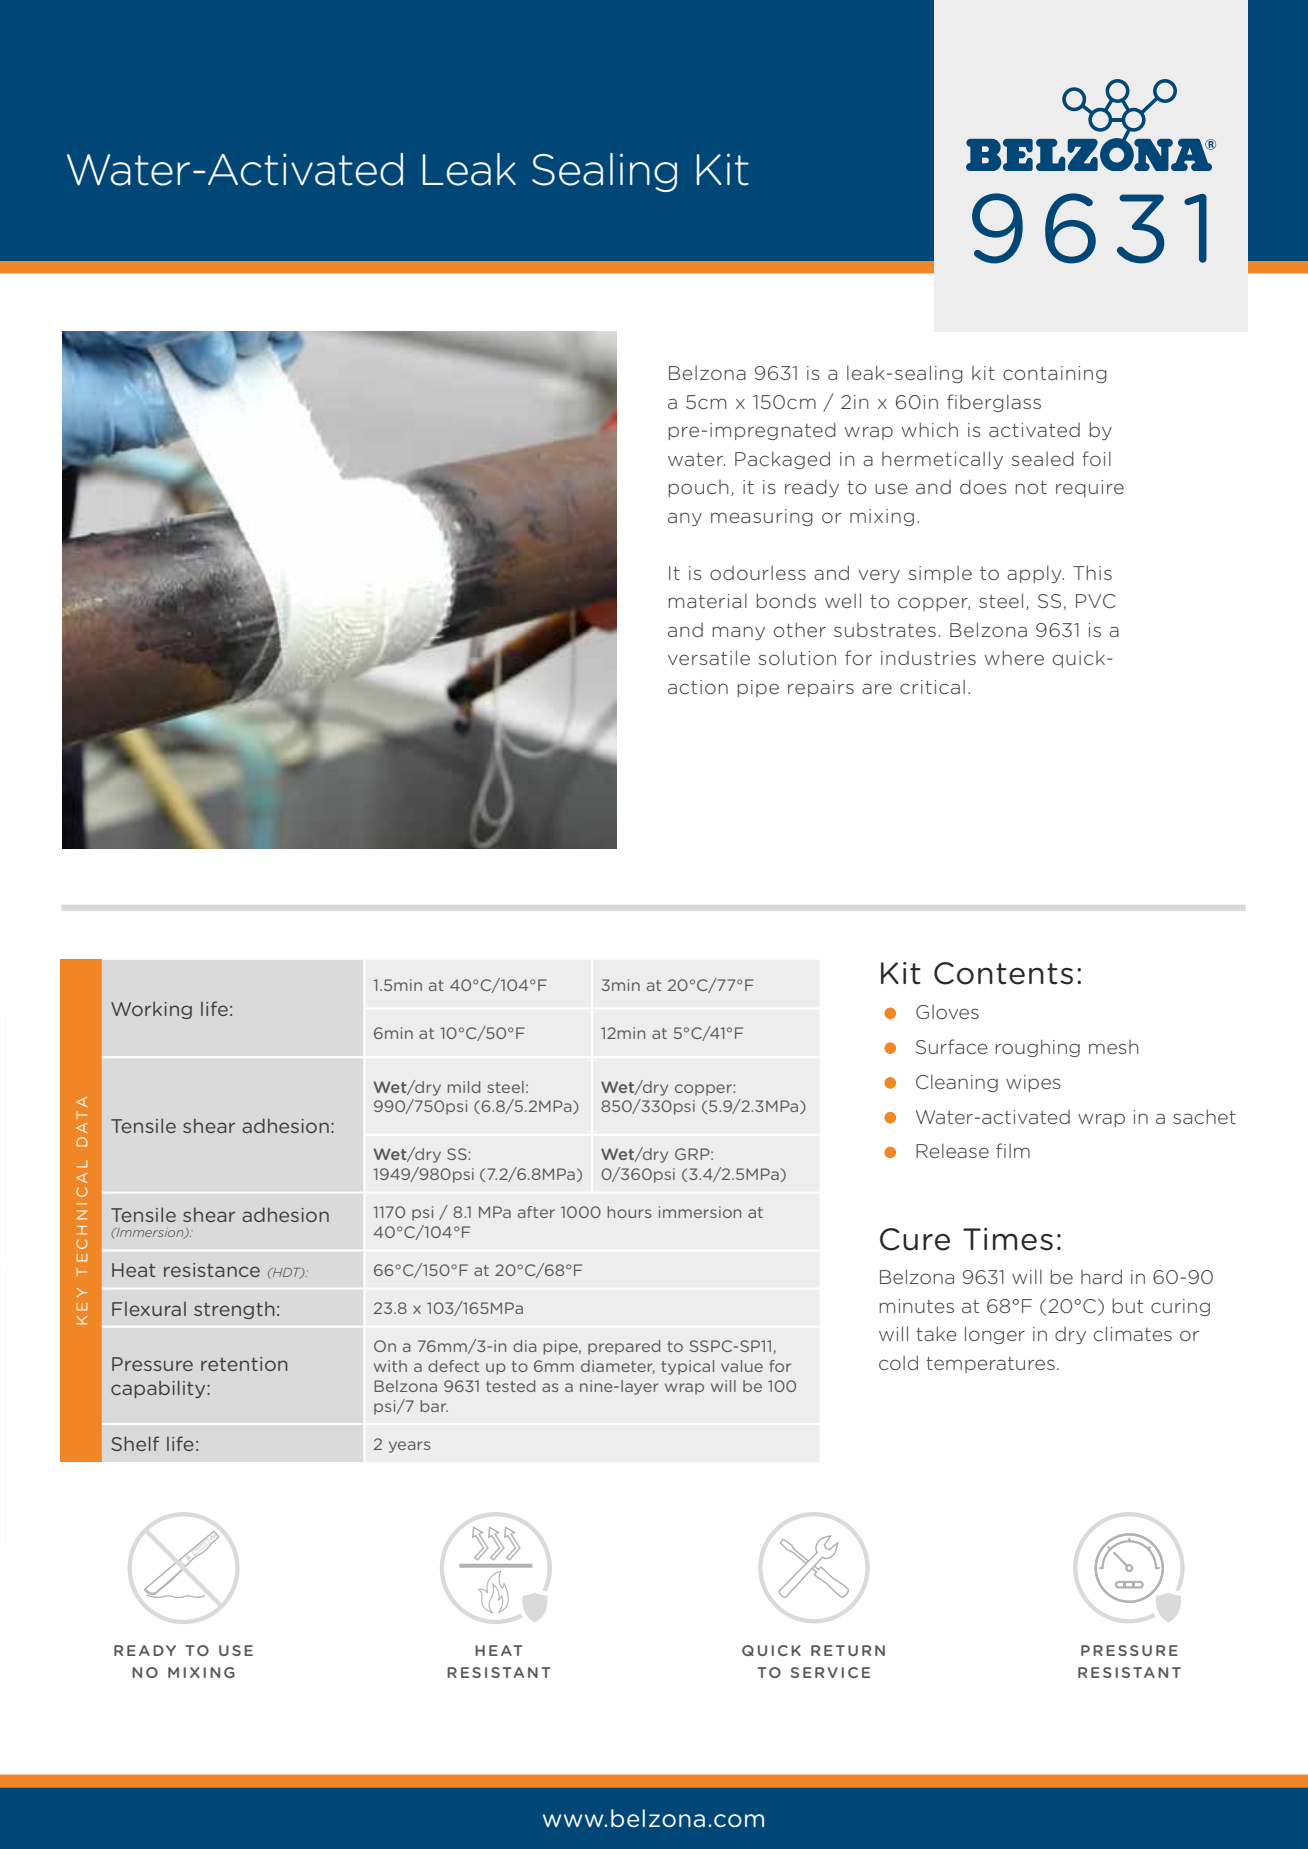 The width and height of the image is (1308, 1849). I want to click on mesh, so click(1114, 1047).
